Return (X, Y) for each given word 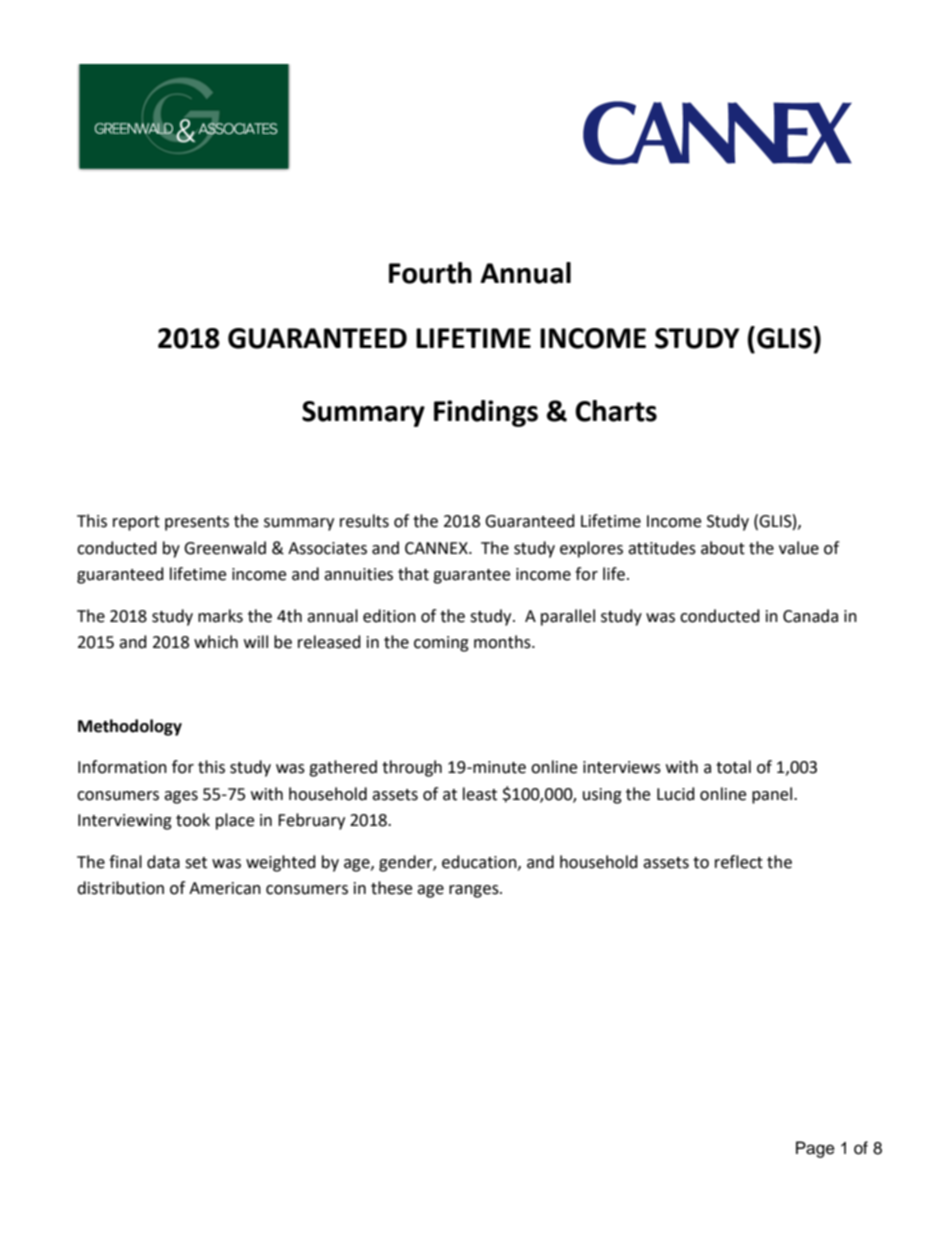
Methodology (130, 727)
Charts (616, 411)
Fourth (430, 273)
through (412, 768)
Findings (486, 413)
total (733, 767)
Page (815, 1149)
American (225, 888)
